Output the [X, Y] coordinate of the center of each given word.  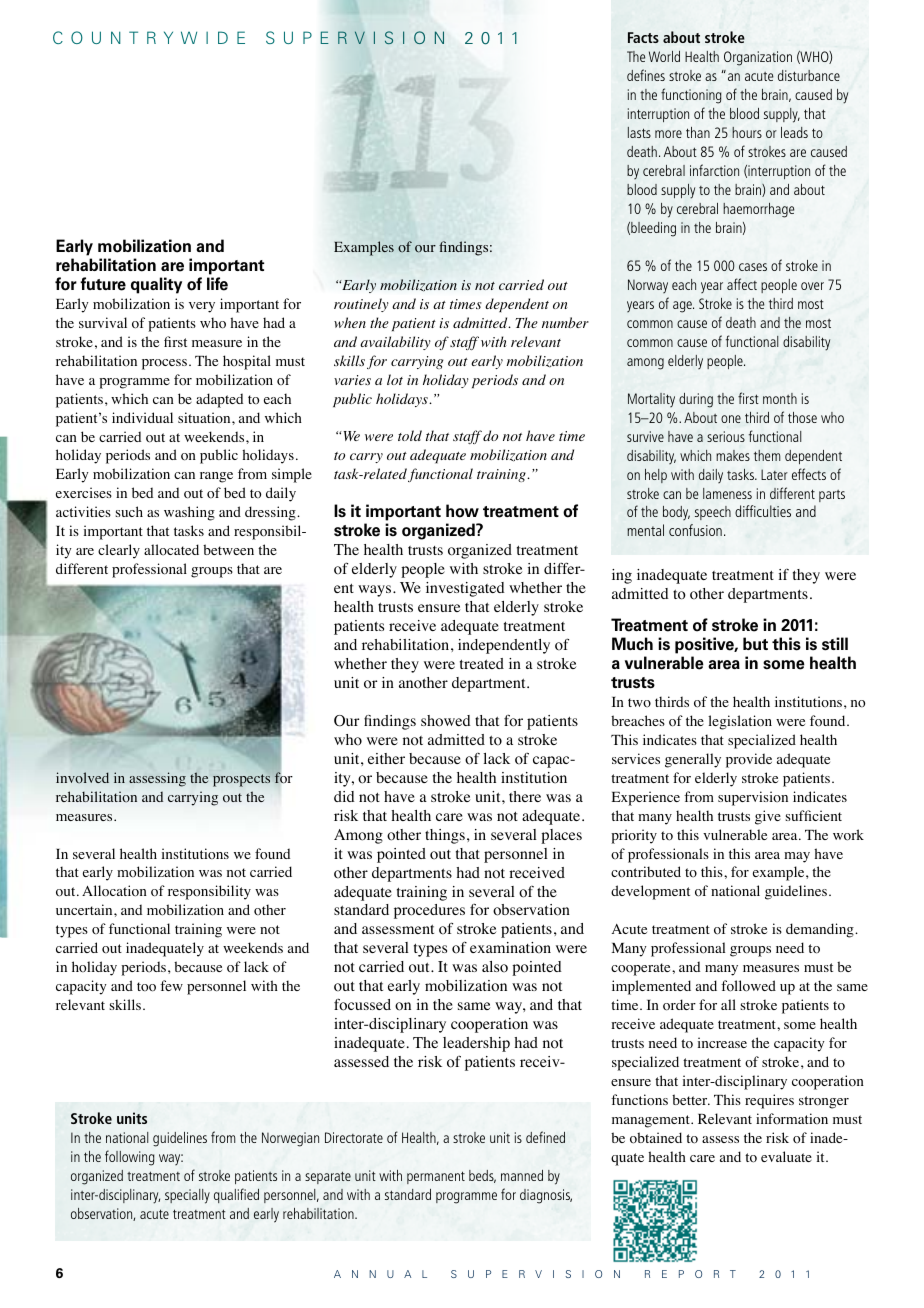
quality [156, 285]
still [835, 644]
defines [646, 75]
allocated [171, 549]
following [130, 1158]
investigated [465, 589]
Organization [758, 58]
